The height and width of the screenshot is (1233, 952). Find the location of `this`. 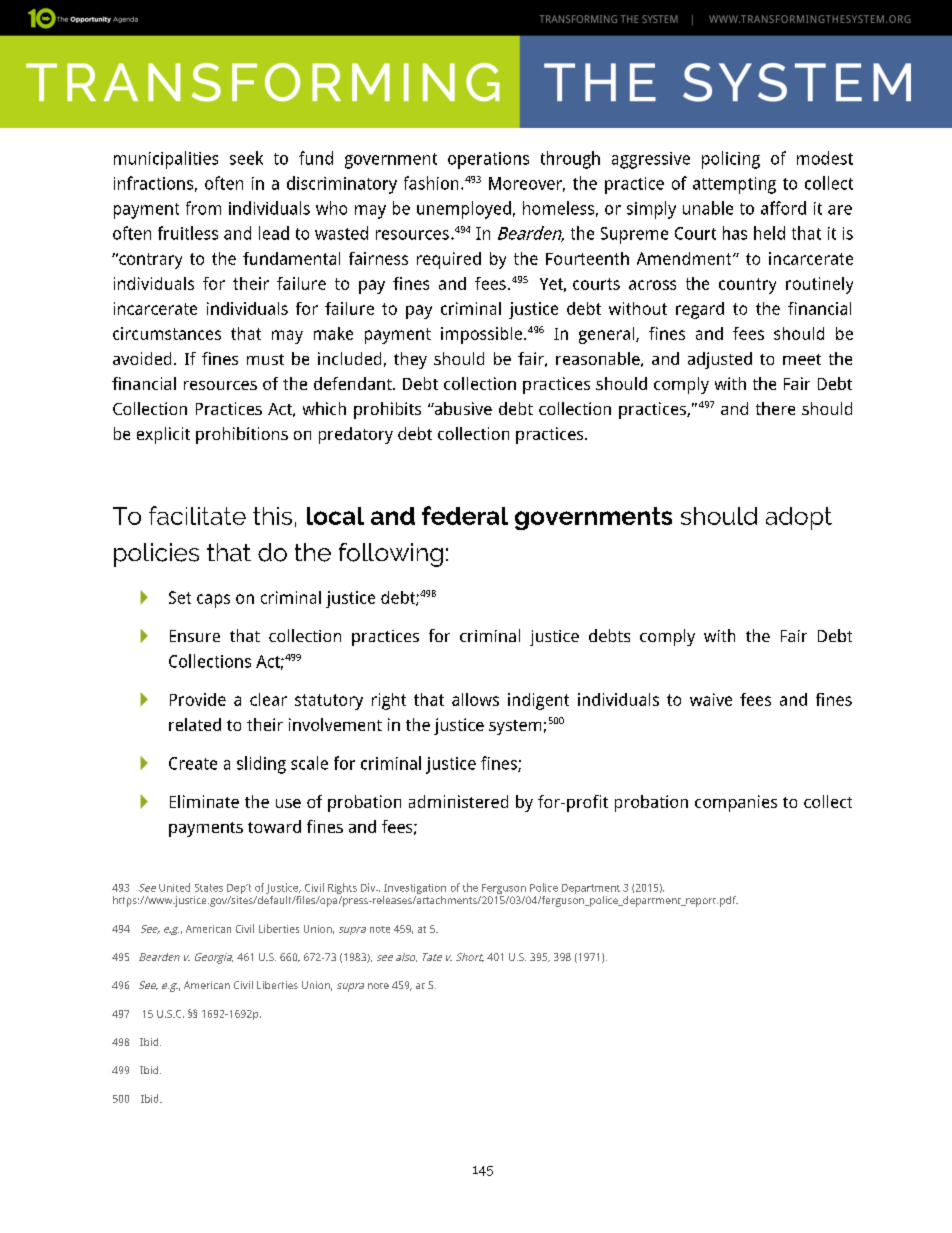

this is located at coordinates (272, 516).
